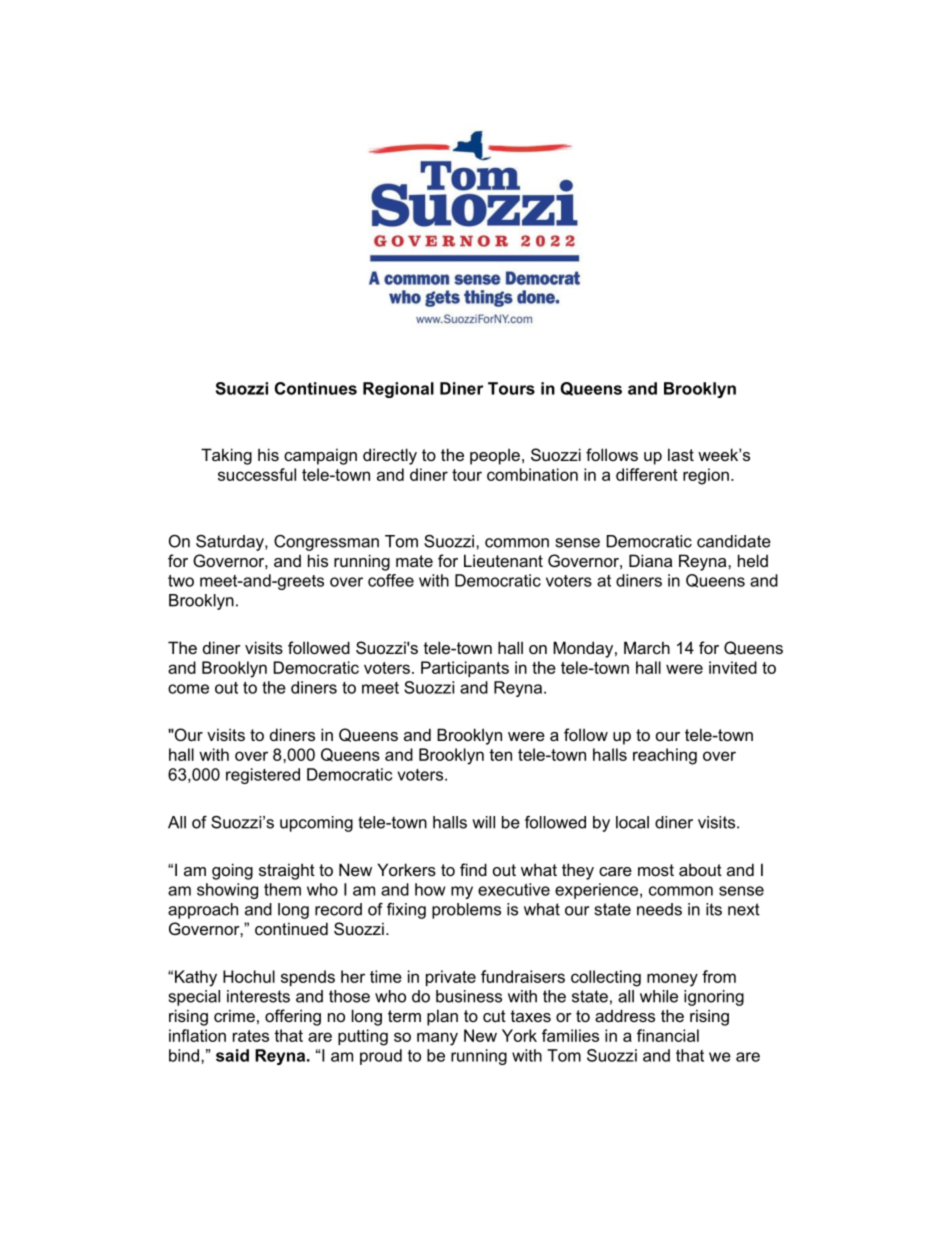  I want to click on Participants, so click(465, 669).
